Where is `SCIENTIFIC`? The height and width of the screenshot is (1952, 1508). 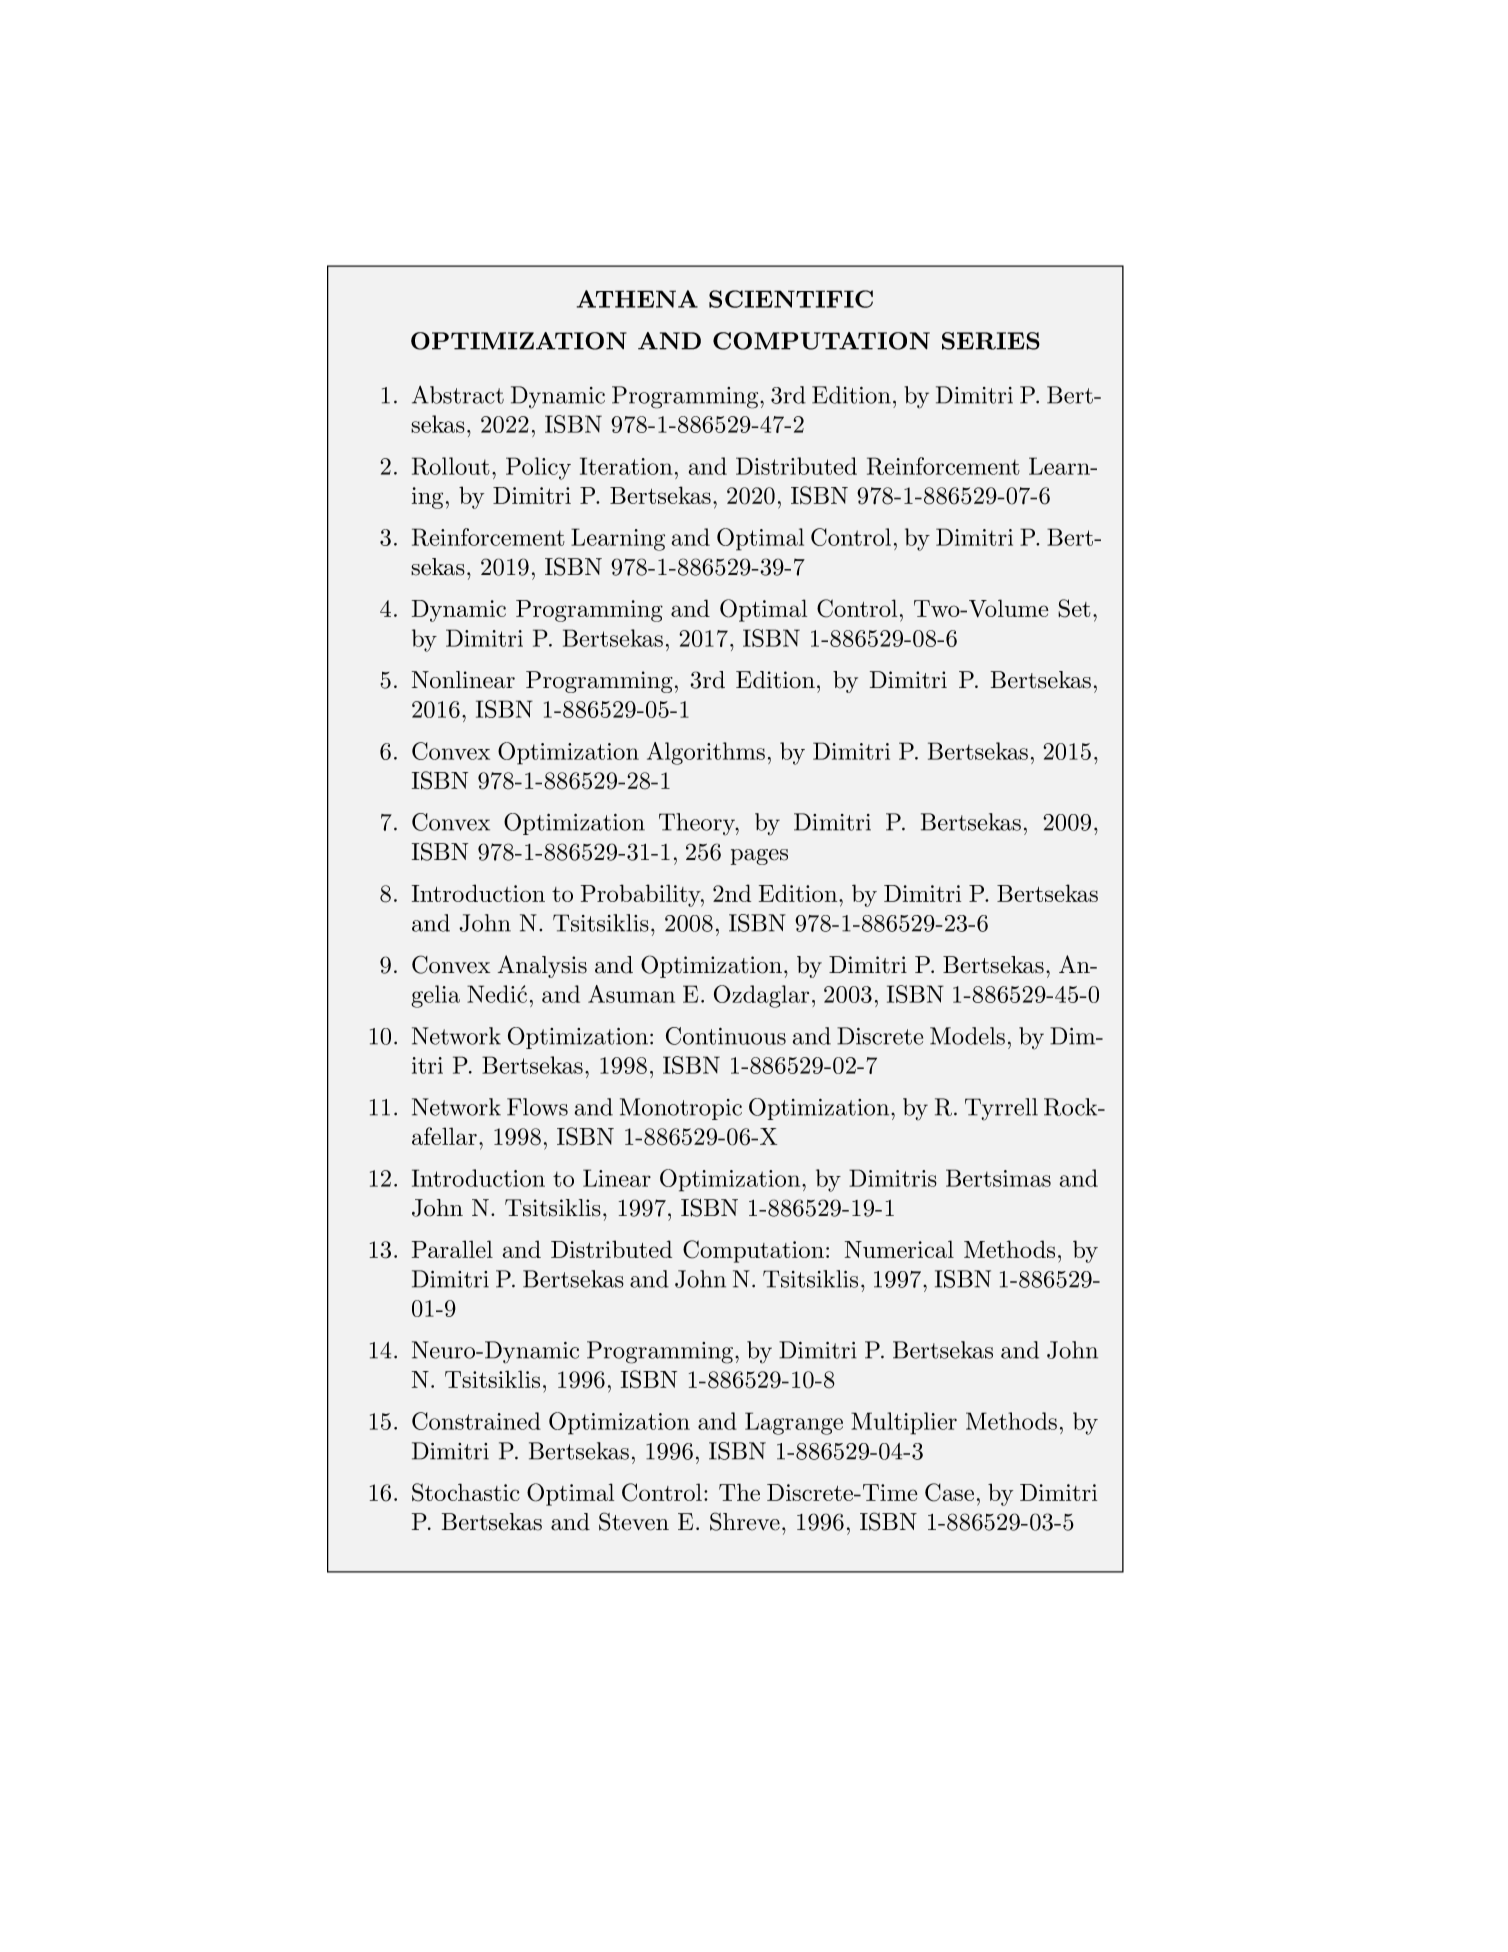 SCIENTIFIC is located at coordinates (791, 299).
